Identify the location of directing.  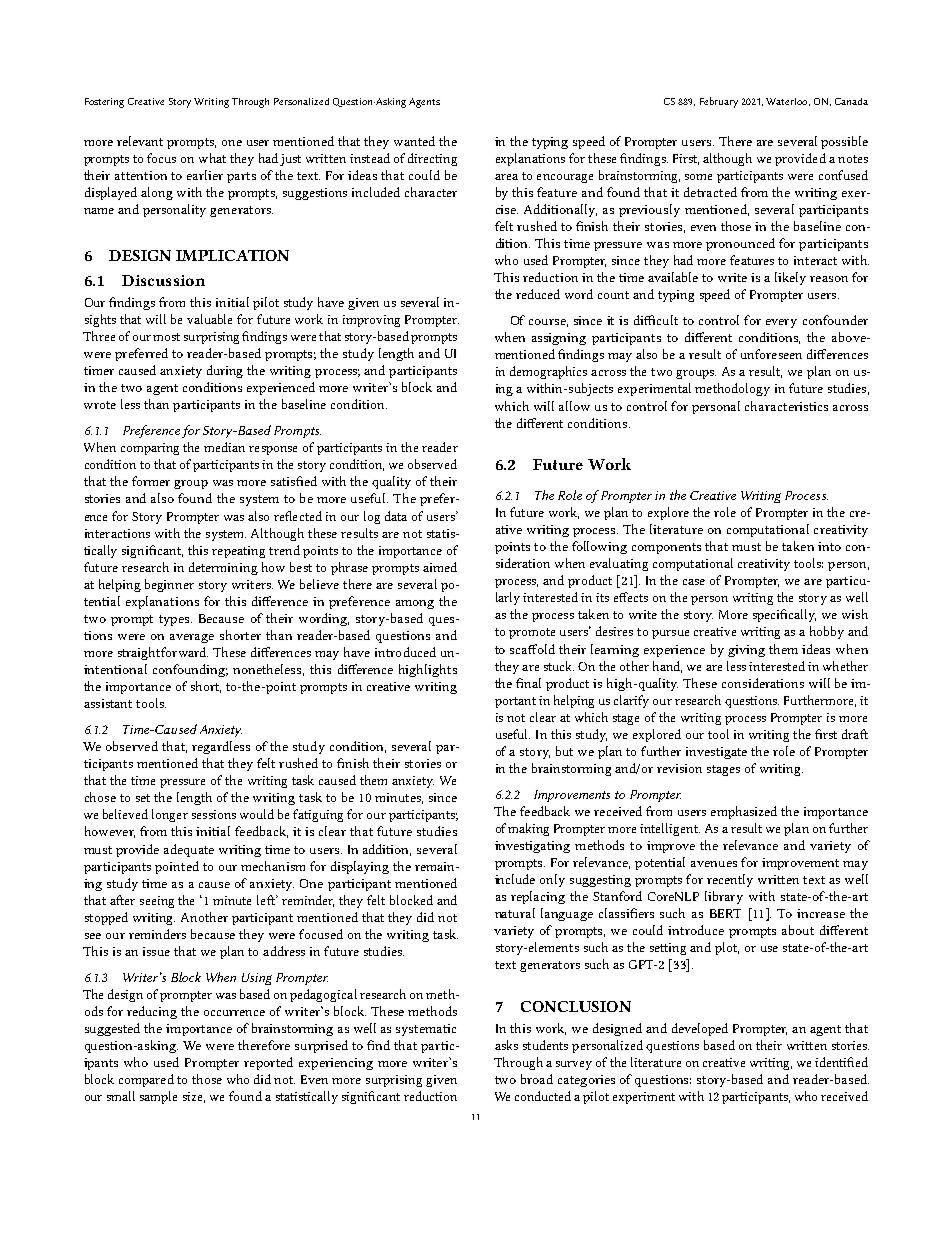
(432, 159).
